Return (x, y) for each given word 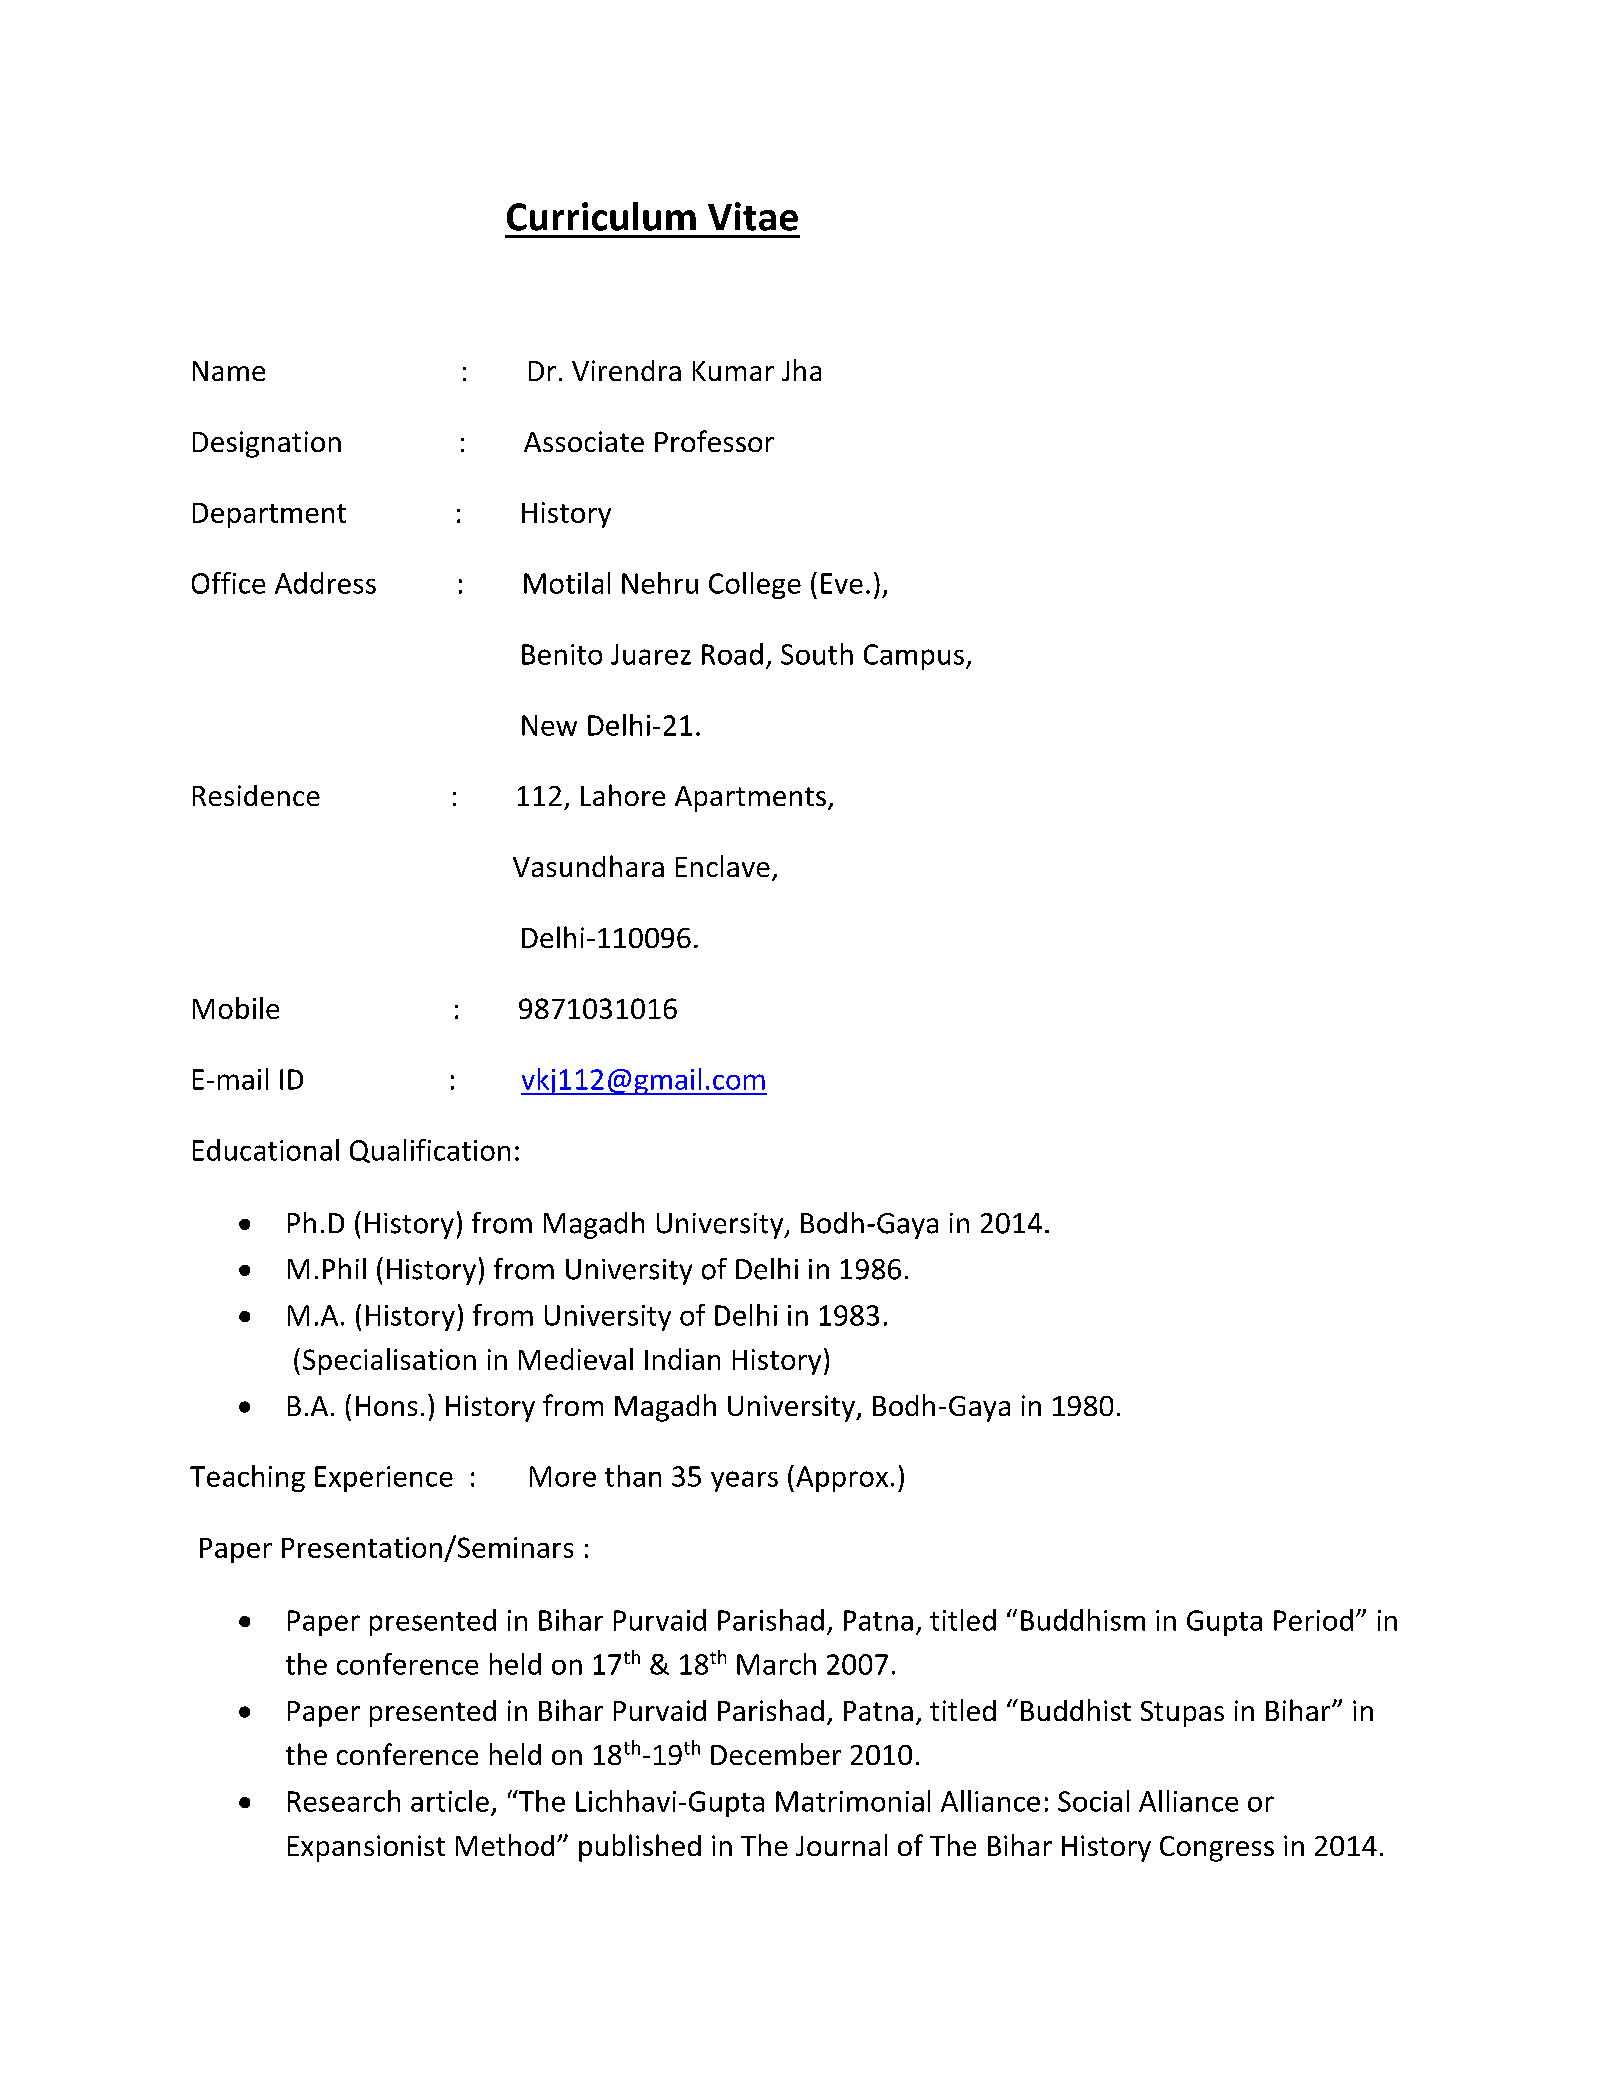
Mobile (236, 1008)
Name (229, 371)
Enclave (723, 866)
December (776, 1754)
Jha (801, 370)
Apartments (750, 799)
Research (344, 1801)
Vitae (753, 216)
